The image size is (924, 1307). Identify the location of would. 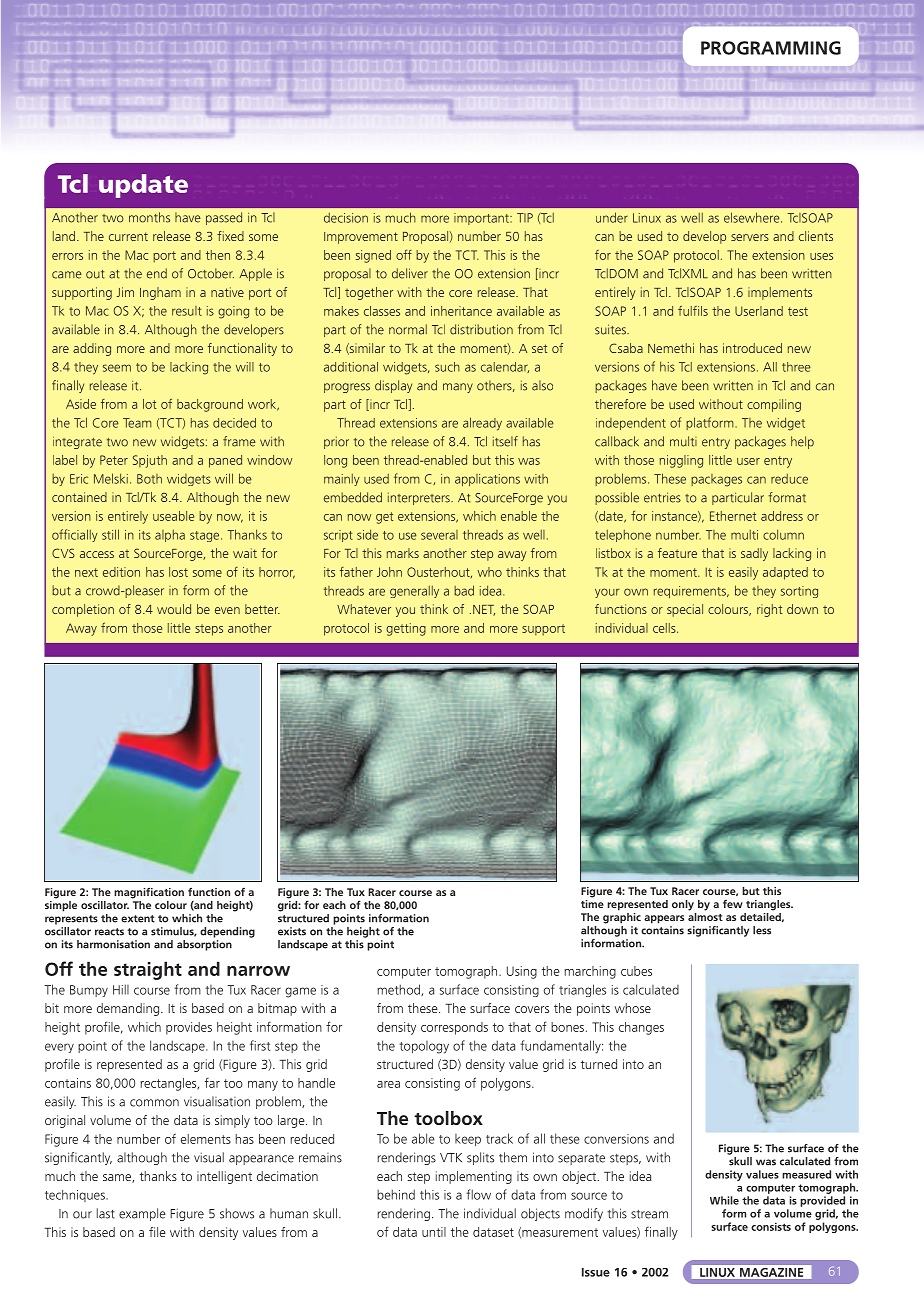
(174, 609).
